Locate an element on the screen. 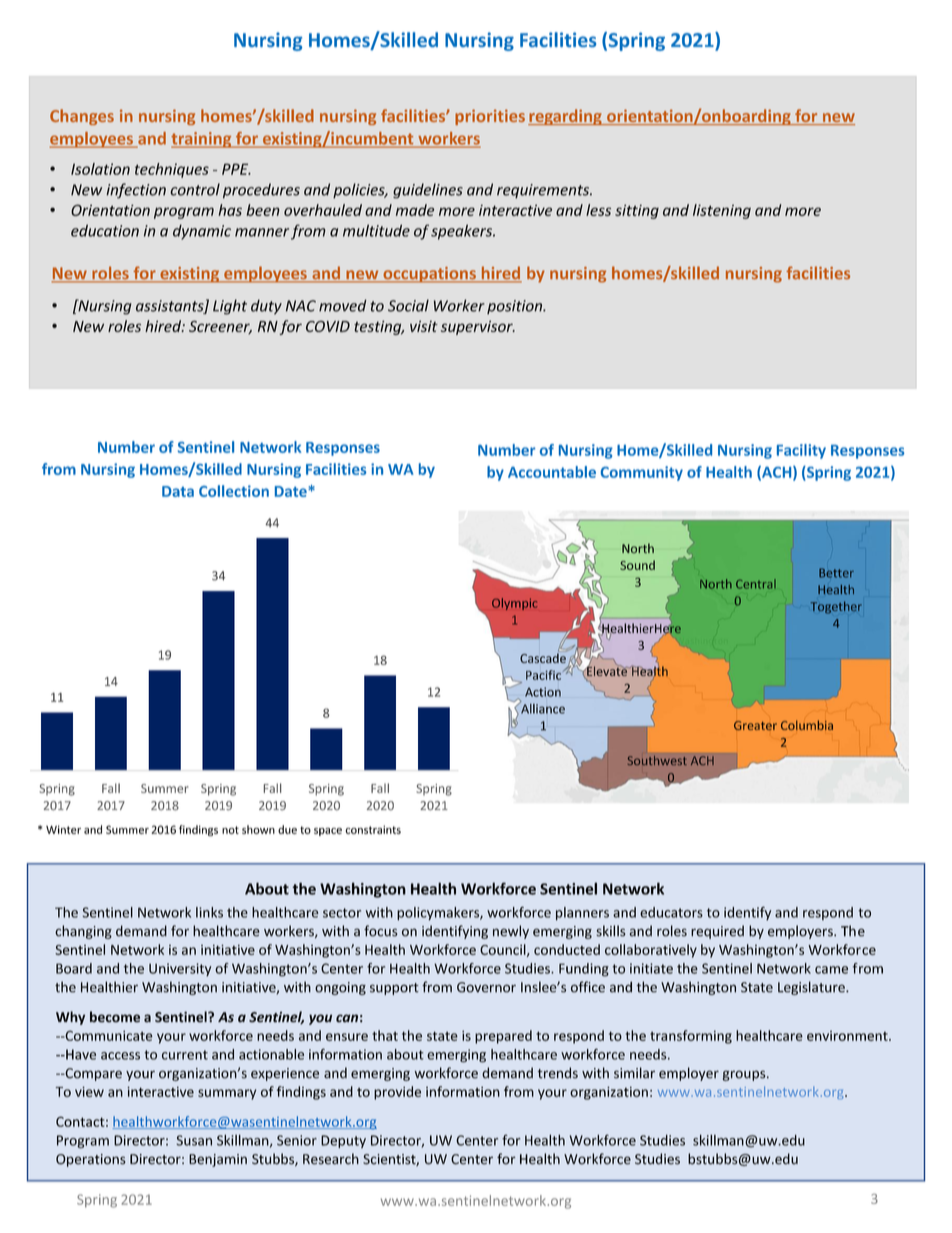  Central is located at coordinates (756, 584).
